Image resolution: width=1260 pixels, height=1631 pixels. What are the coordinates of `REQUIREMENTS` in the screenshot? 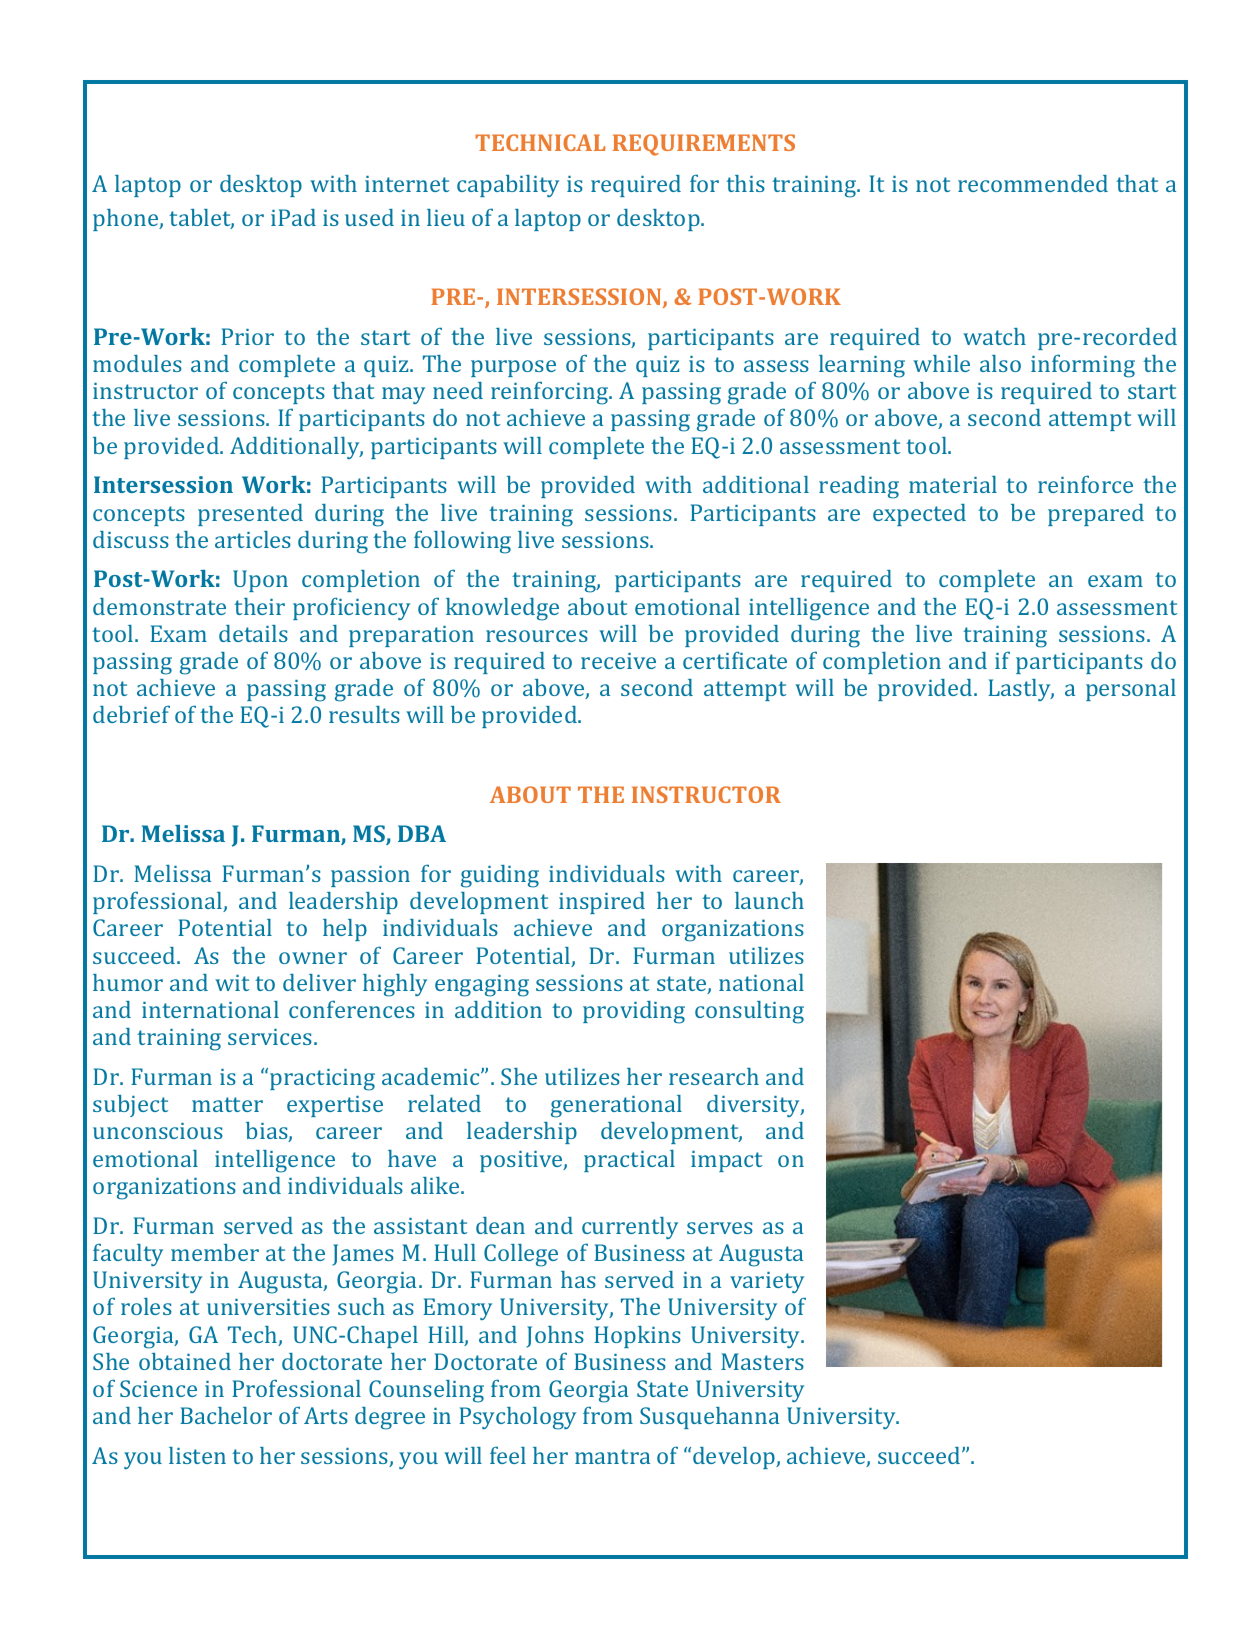 It's located at (704, 145).
